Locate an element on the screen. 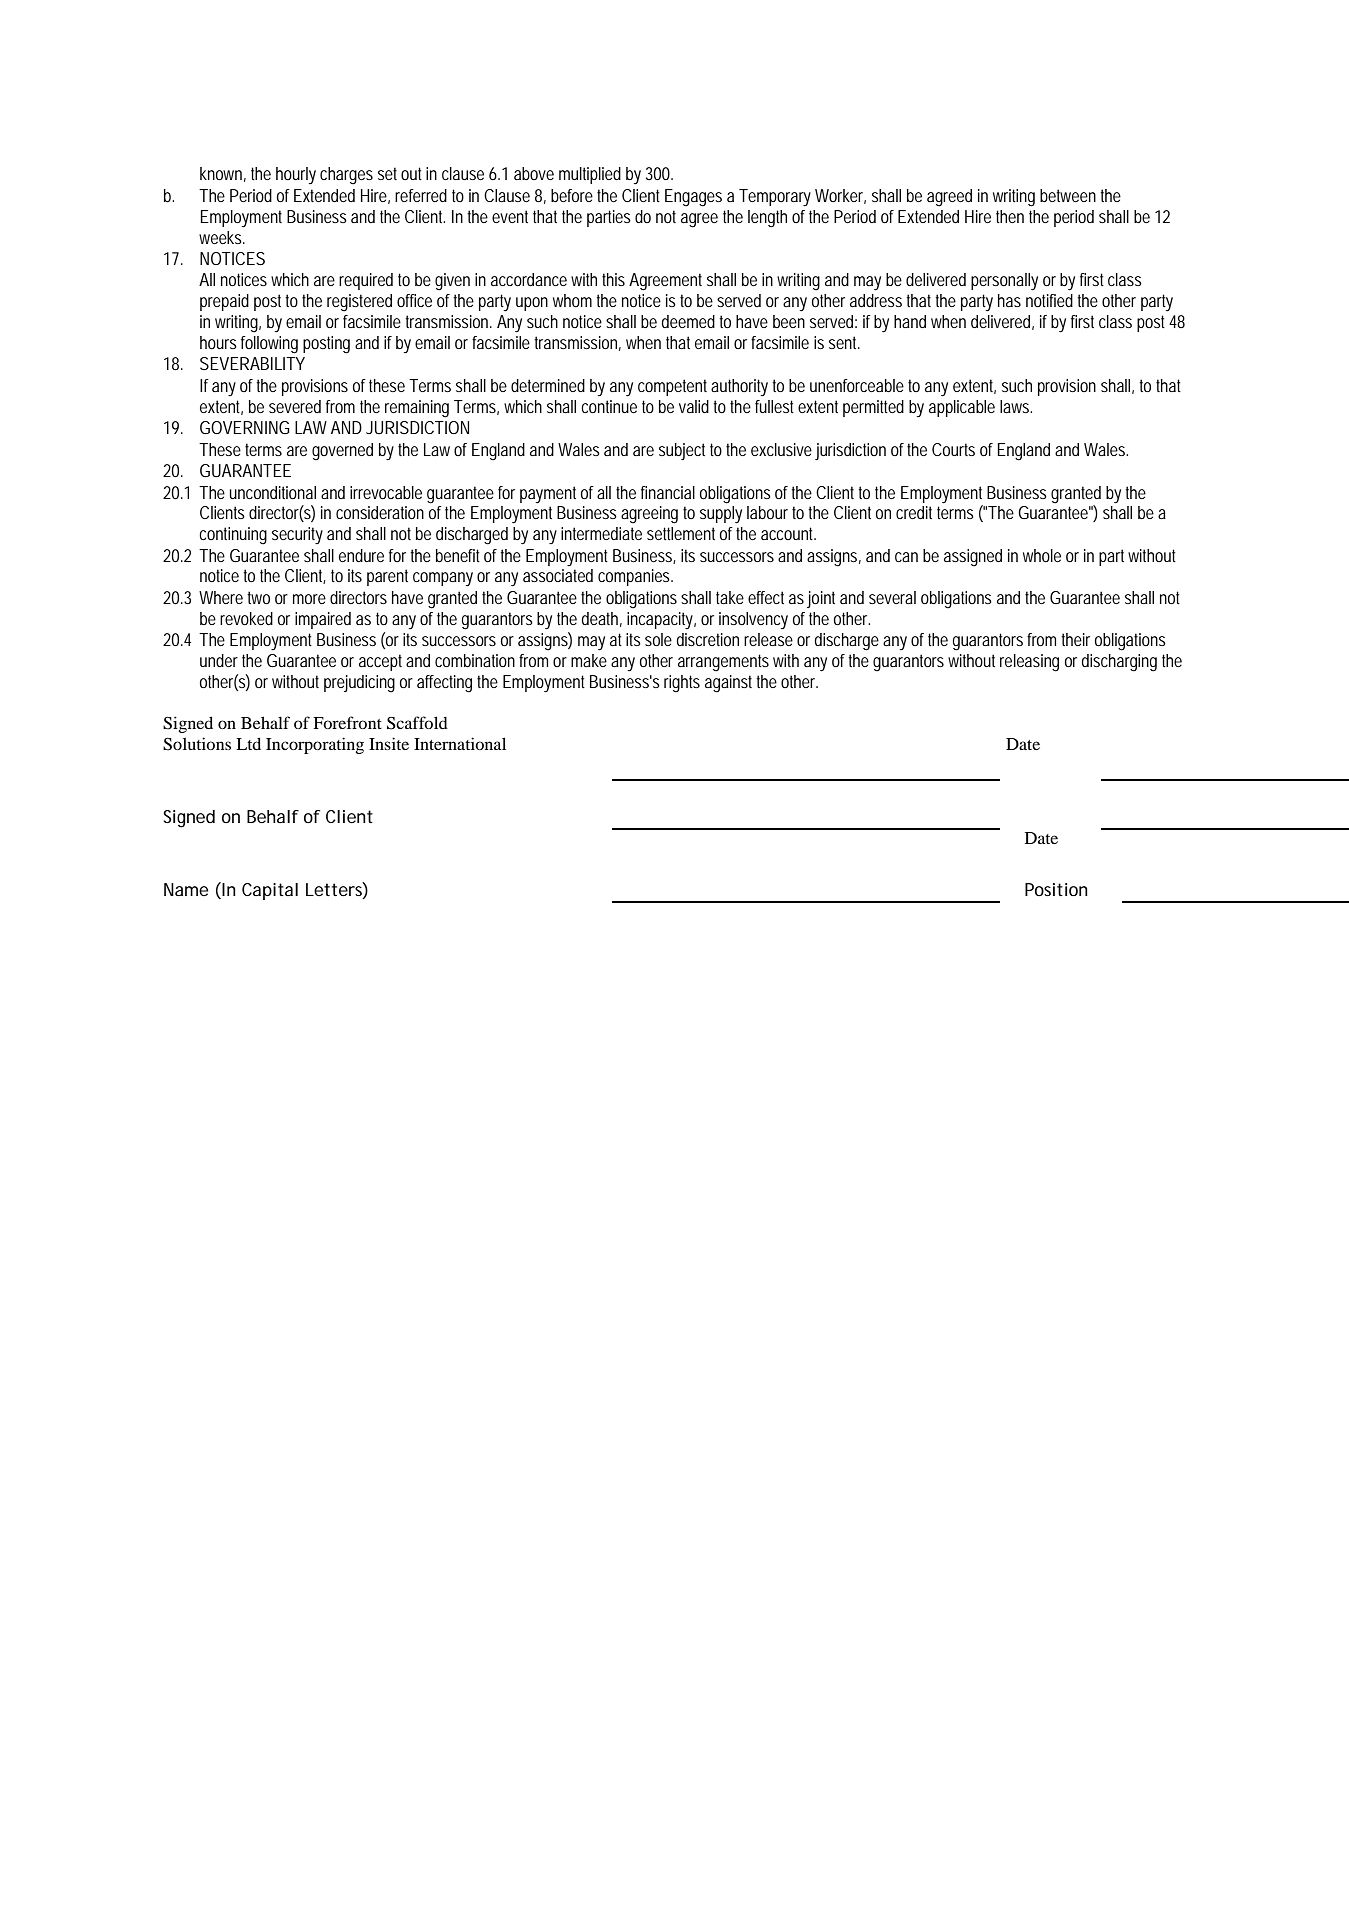 This screenshot has width=1349, height=1908. settlement is located at coordinates (681, 533).
